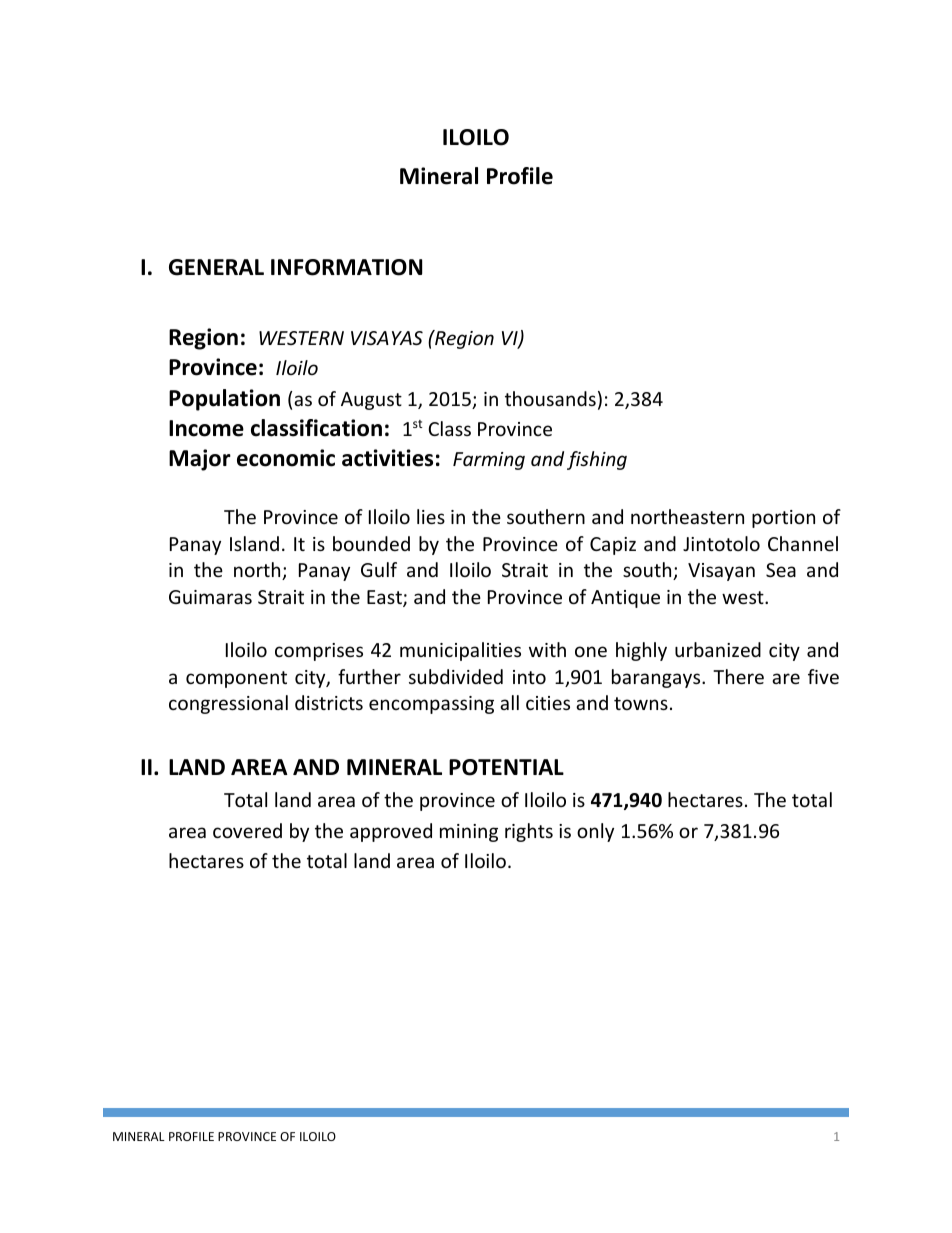  What do you see at coordinates (595, 832) in the screenshot?
I see `only` at bounding box center [595, 832].
